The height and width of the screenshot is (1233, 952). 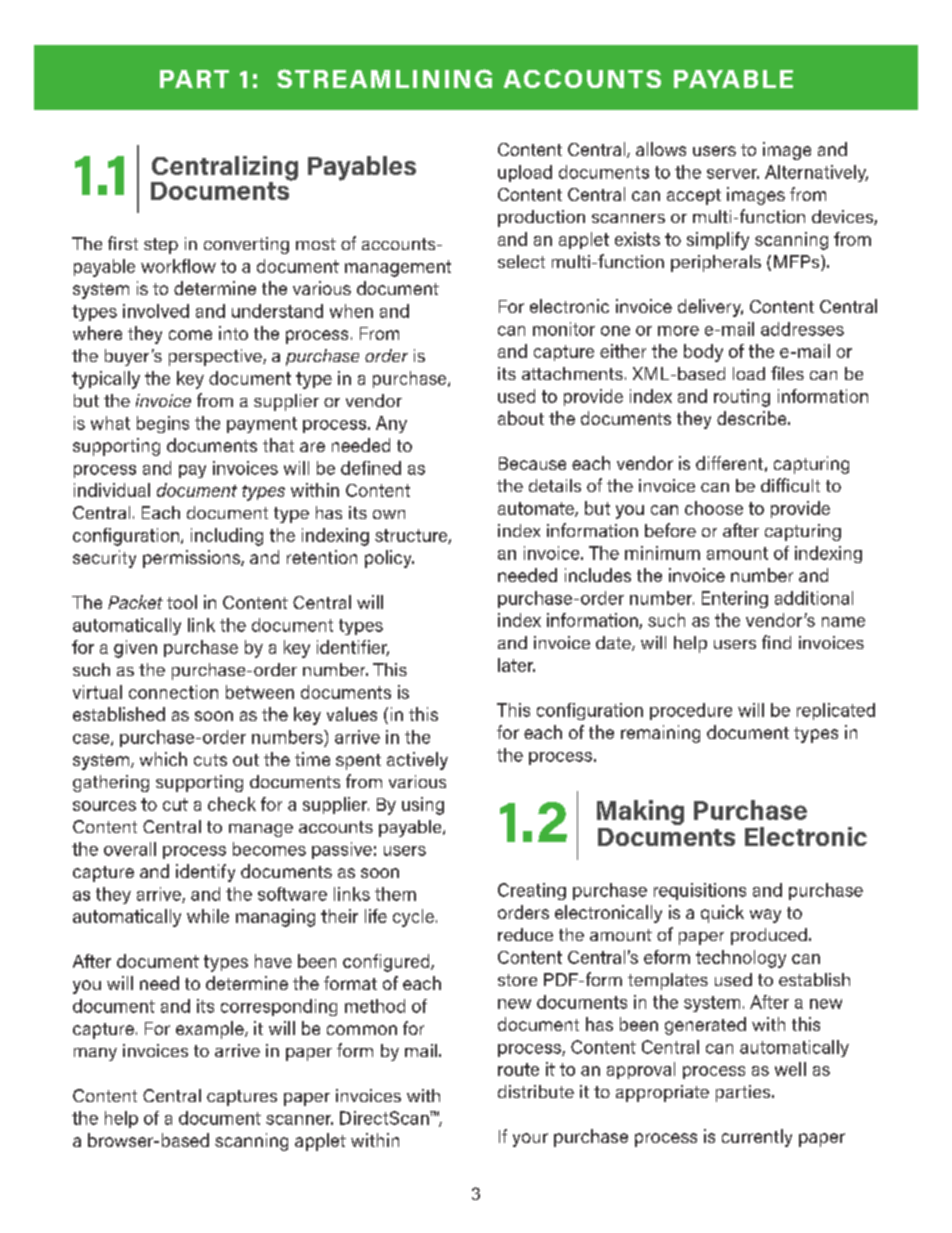 What do you see at coordinates (163, 759) in the screenshot?
I see `which` at bounding box center [163, 759].
